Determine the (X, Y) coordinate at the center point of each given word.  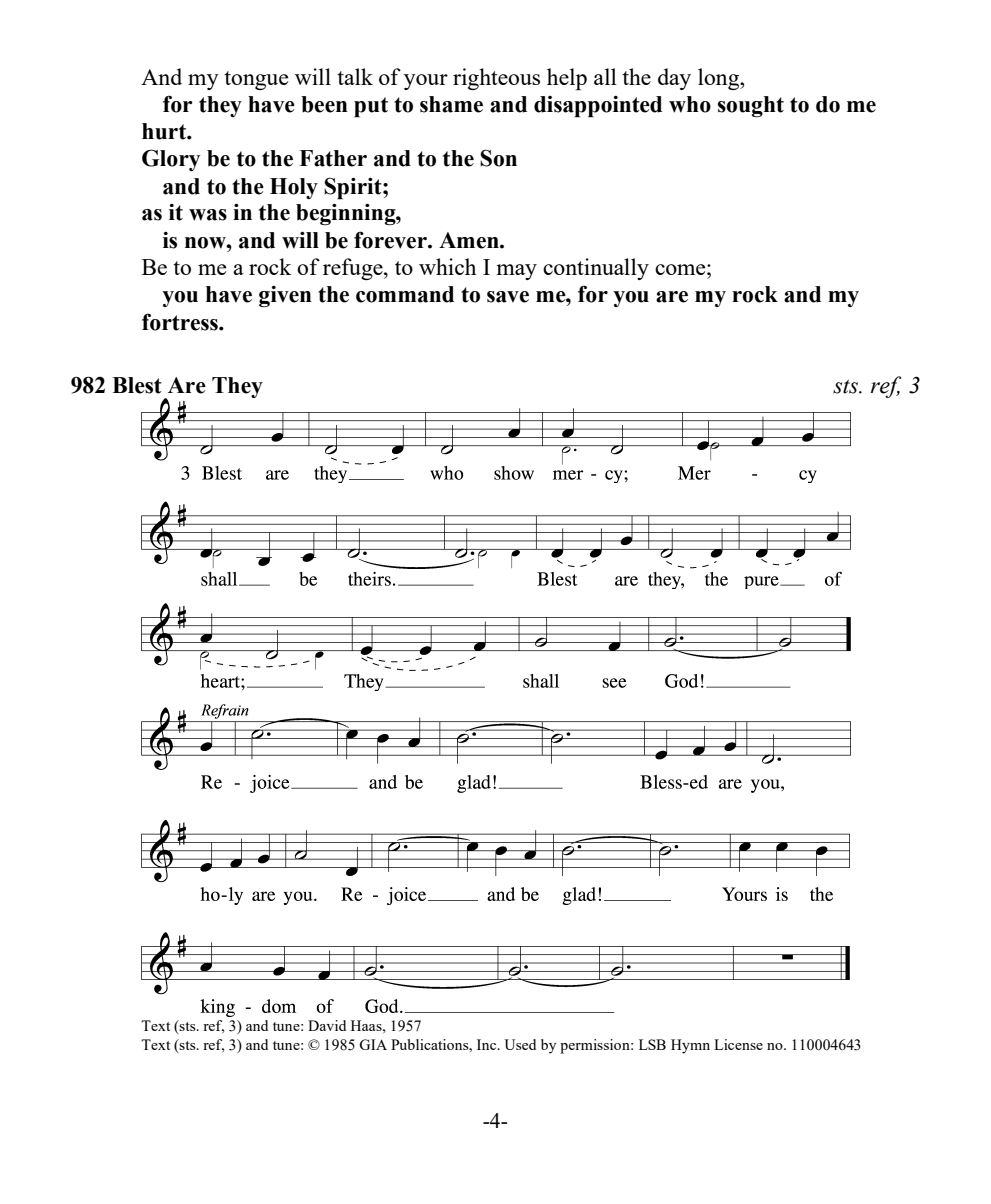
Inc (488, 1044)
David (327, 1025)
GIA (373, 1044)
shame (451, 104)
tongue (256, 80)
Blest (137, 385)
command (405, 294)
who (690, 104)
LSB (652, 1044)
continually (596, 269)
